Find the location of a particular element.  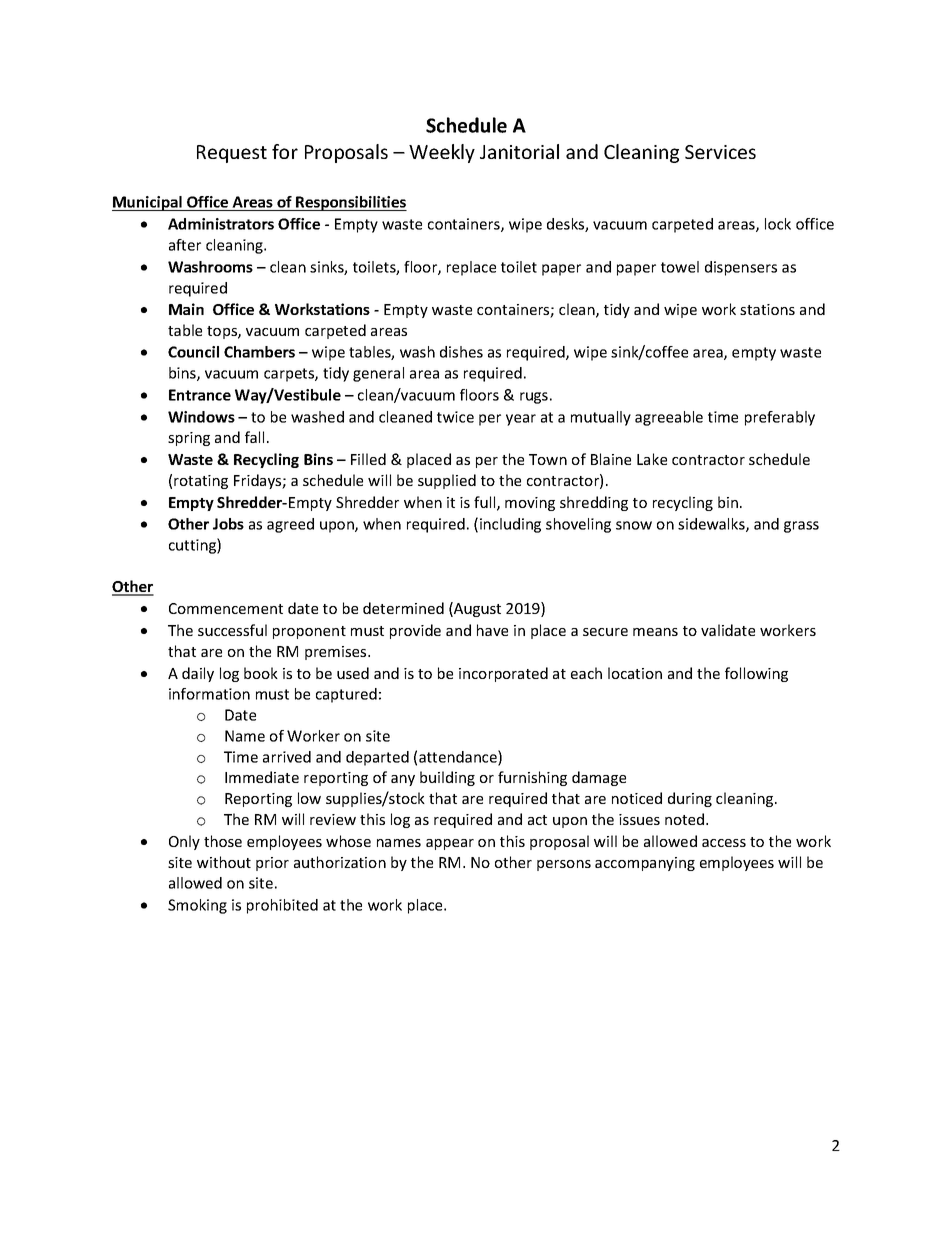

information is located at coordinates (209, 694).
